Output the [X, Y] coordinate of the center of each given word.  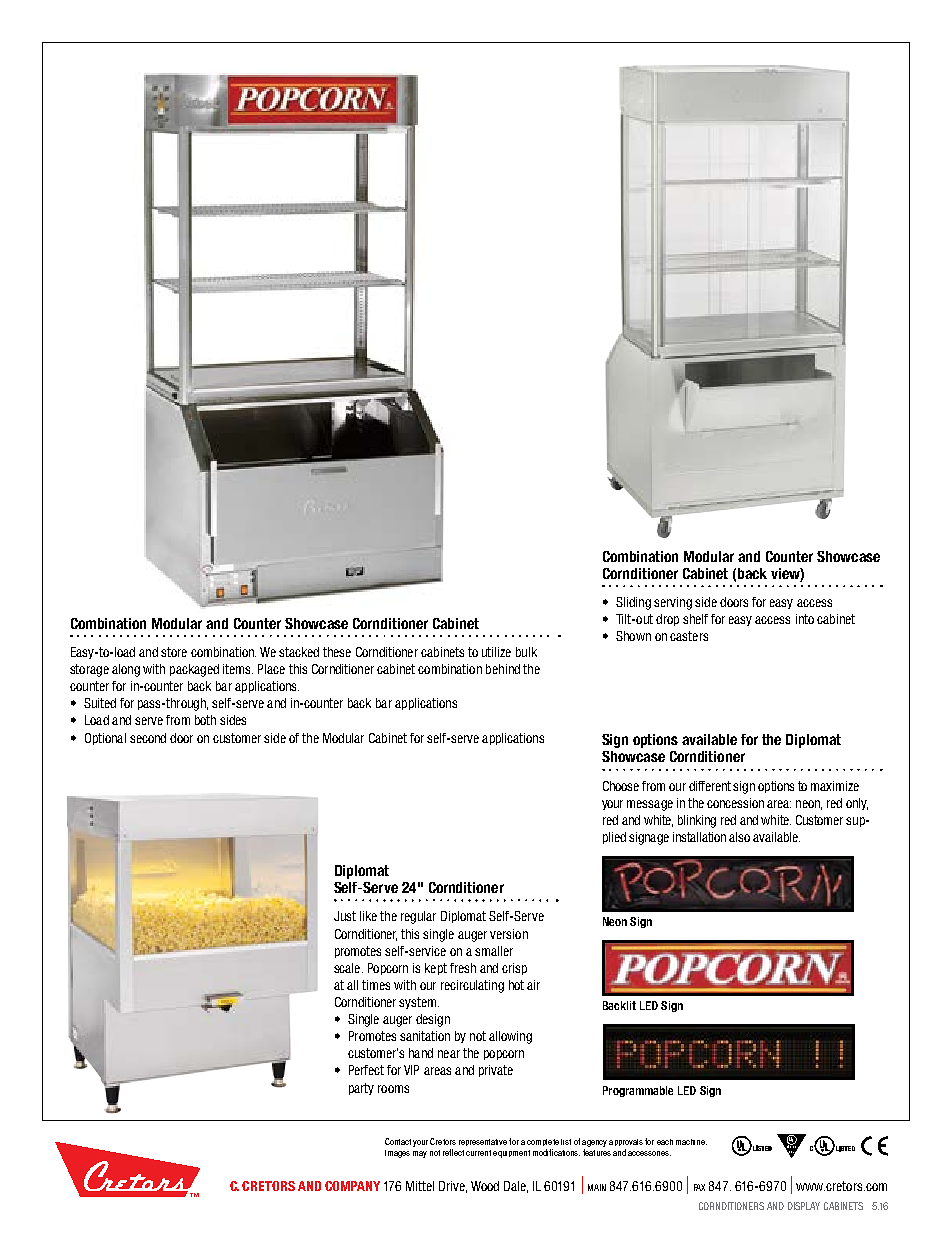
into [805, 619]
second [148, 738]
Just [345, 916]
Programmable [638, 1091]
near [449, 1054]
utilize [496, 652]
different [710, 786]
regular [418, 917]
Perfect [366, 1070]
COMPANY [352, 1186]
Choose [621, 786]
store [174, 652]
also [739, 837]
